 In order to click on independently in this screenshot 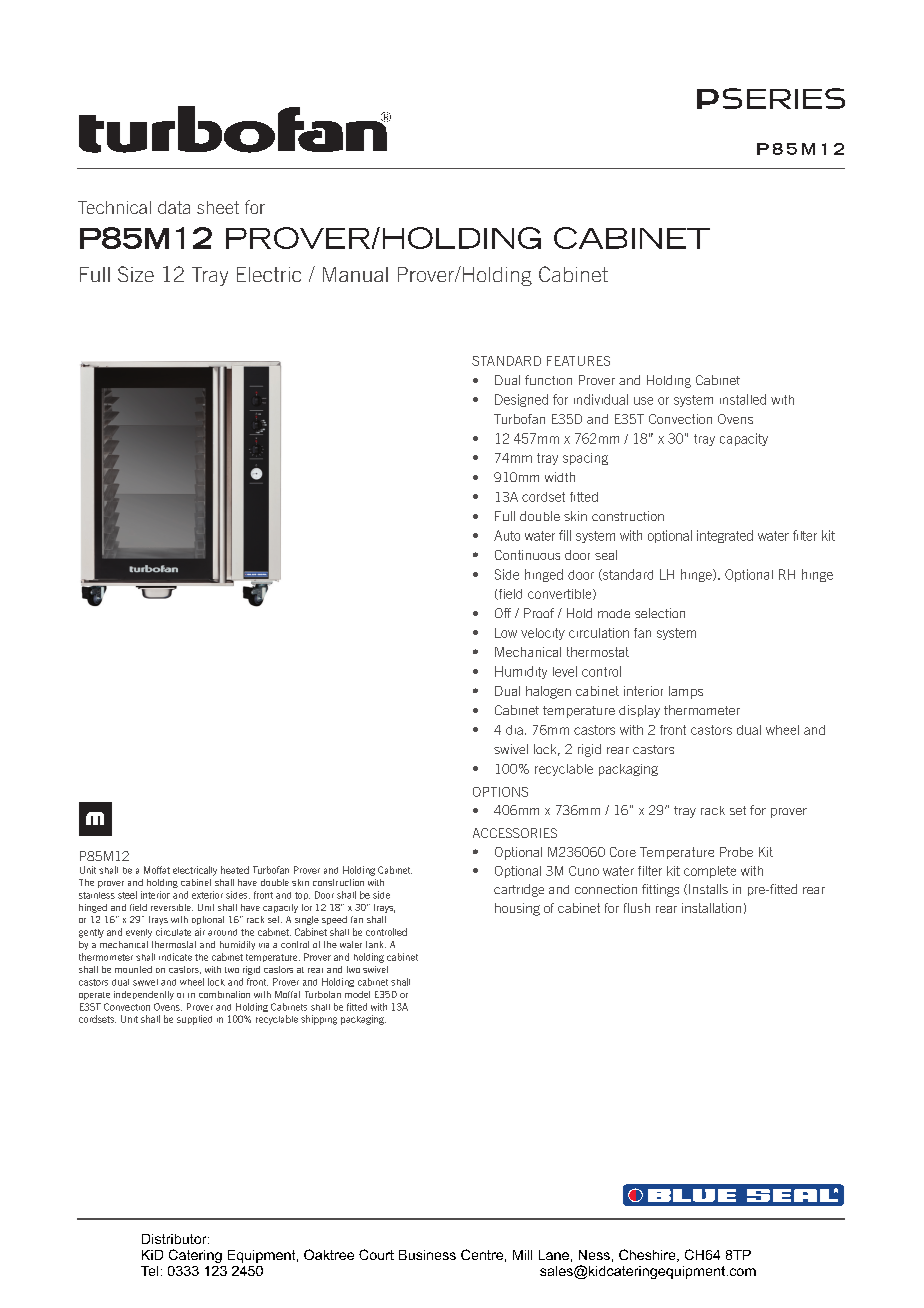, I will do `click(144, 995)`.
